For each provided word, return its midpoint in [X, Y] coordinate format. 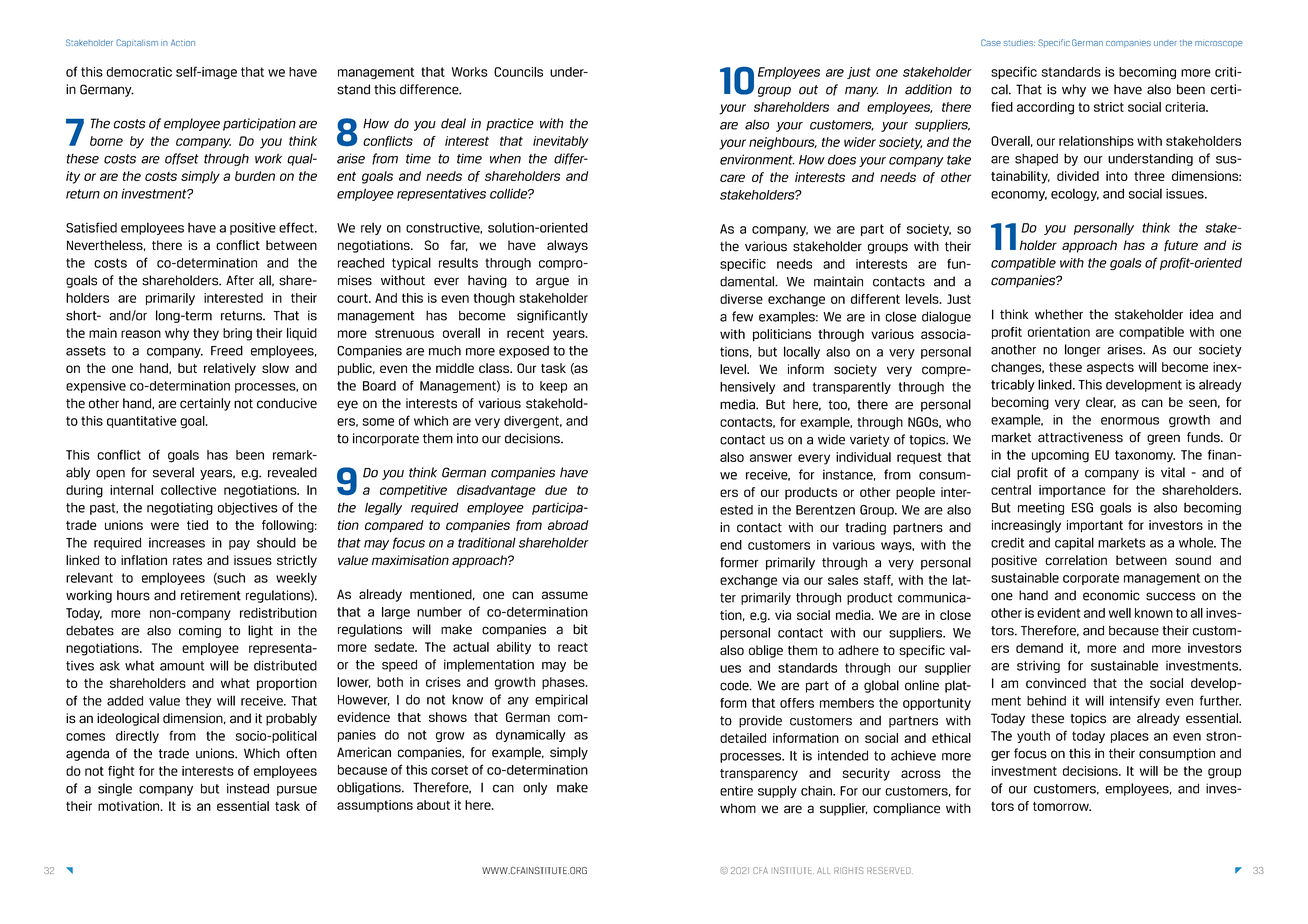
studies [1019, 43]
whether [1059, 314]
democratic [139, 72]
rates [187, 560]
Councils [518, 72]
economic [1111, 595]
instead [248, 788]
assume [565, 595]
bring [237, 334]
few [742, 316]
